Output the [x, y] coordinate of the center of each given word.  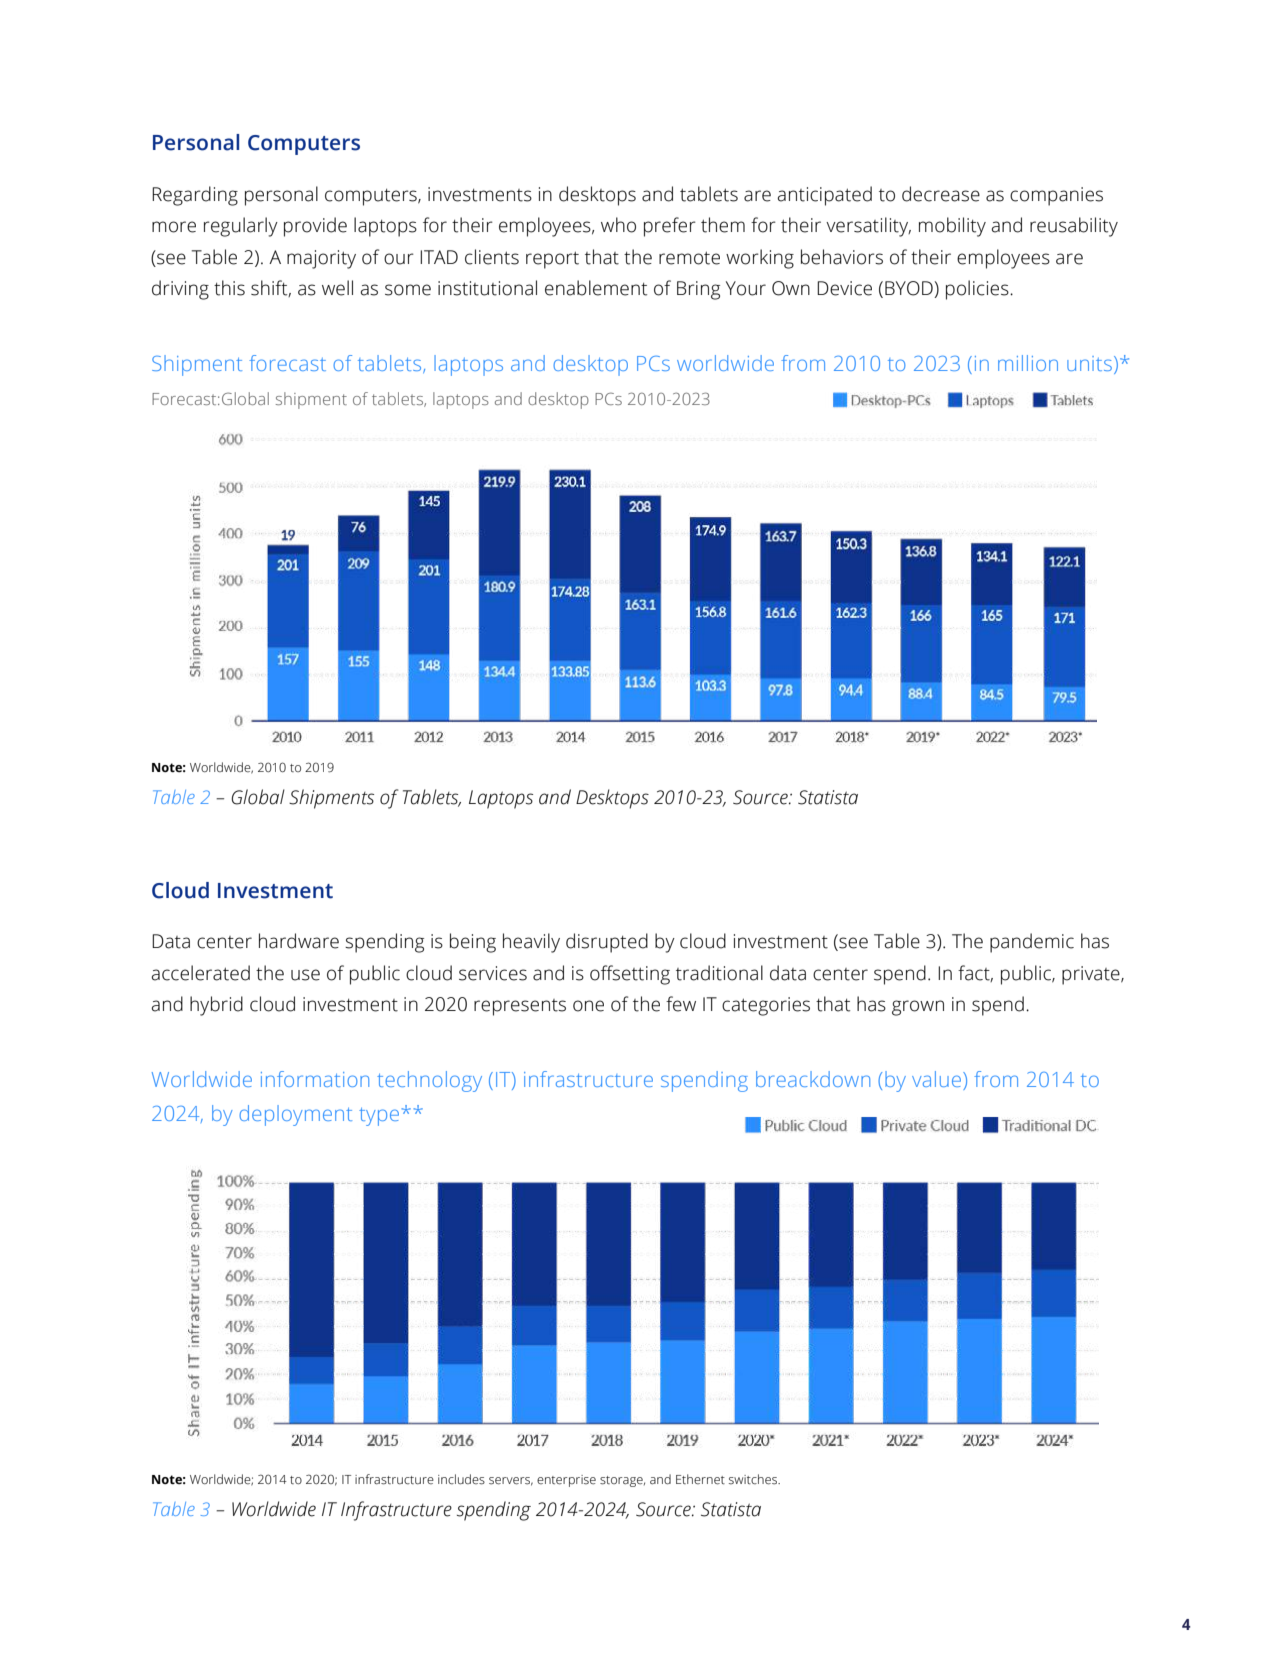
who [618, 225]
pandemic [1032, 943]
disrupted [607, 943]
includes [461, 1479]
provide [315, 227]
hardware [299, 941]
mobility [952, 227]
